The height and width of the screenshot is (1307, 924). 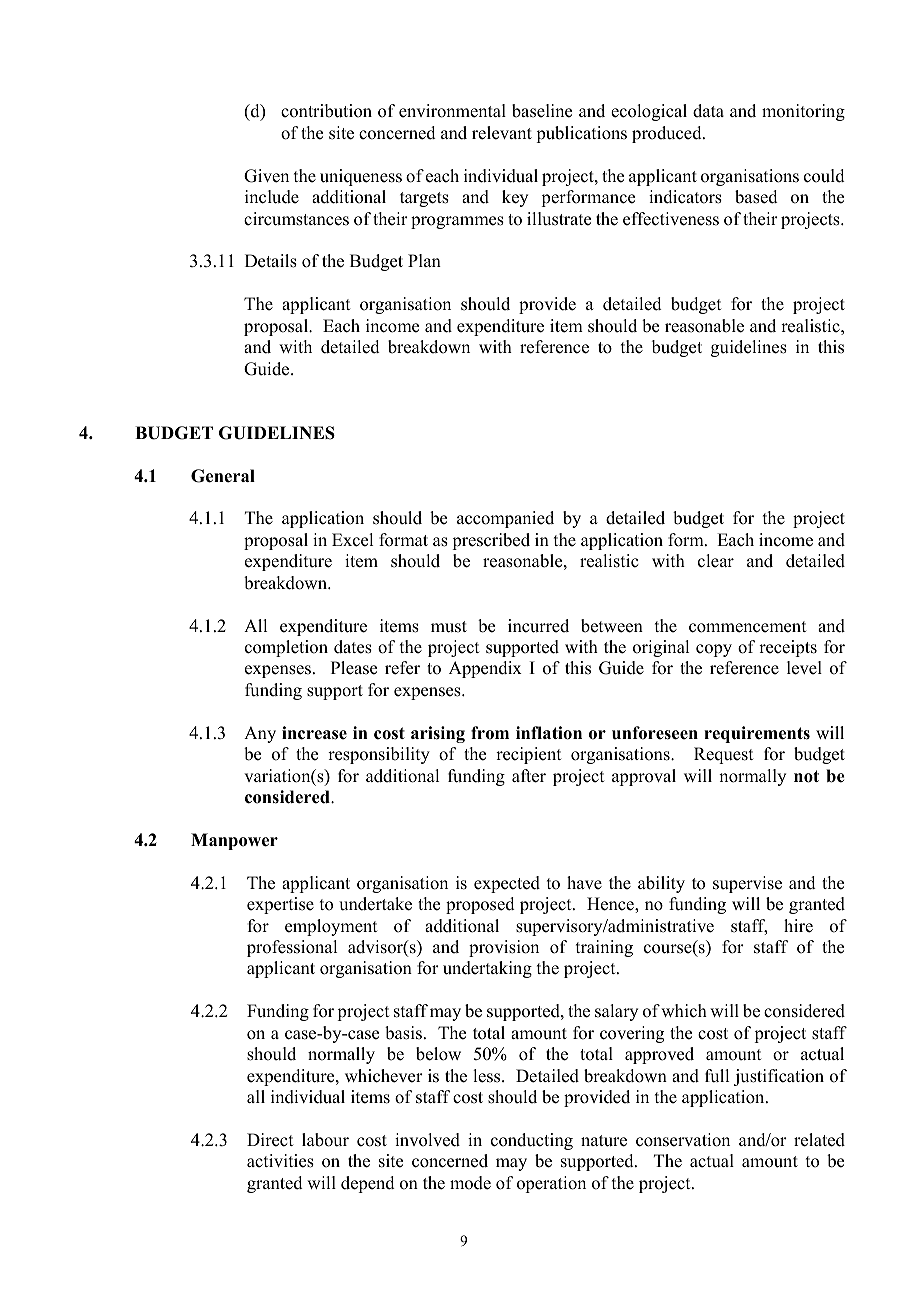 What do you see at coordinates (747, 884) in the screenshot?
I see `supervise` at bounding box center [747, 884].
